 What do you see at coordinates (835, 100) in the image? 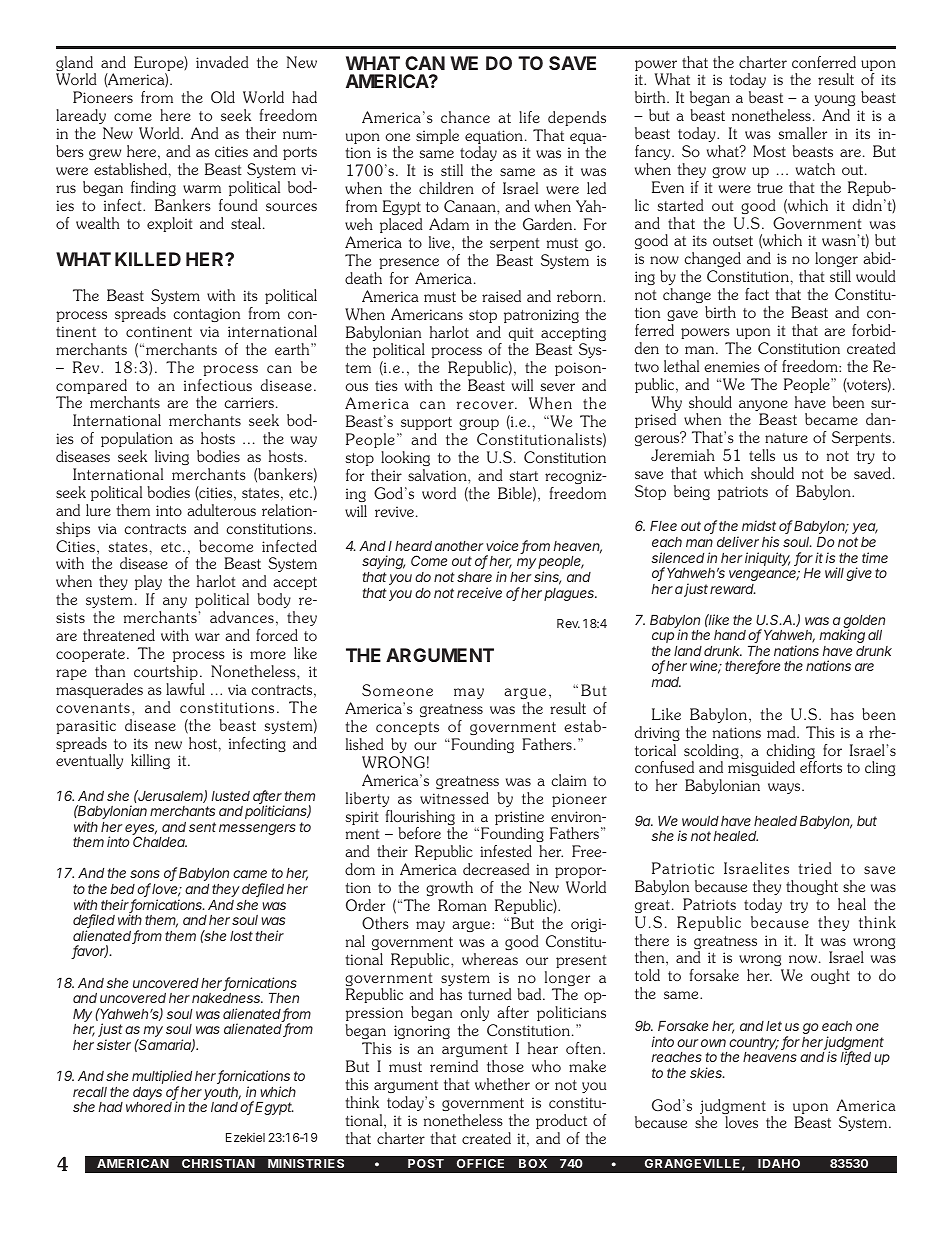
I see `young` at bounding box center [835, 100].
